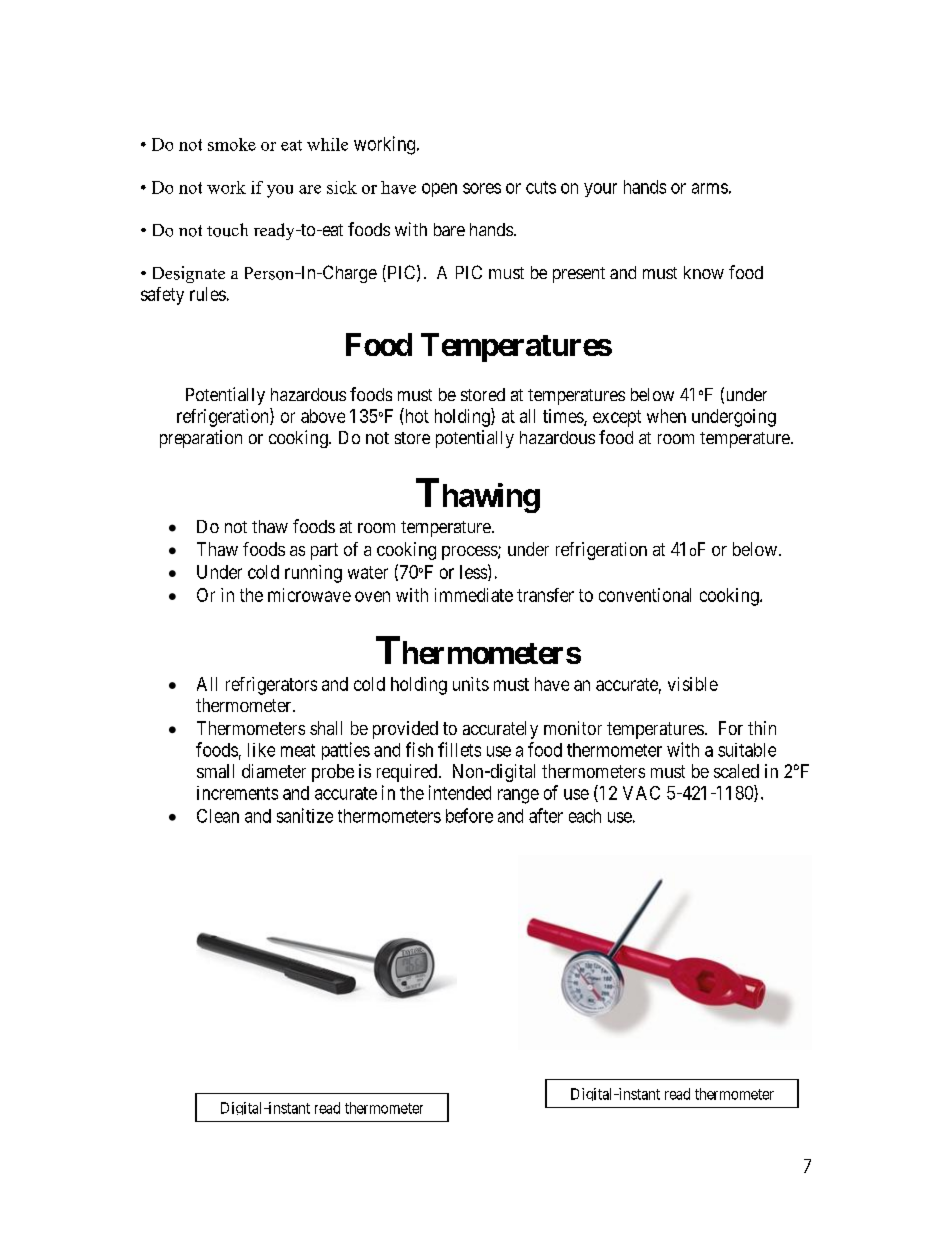  What do you see at coordinates (460, 792) in the screenshot?
I see `intended` at bounding box center [460, 792].
